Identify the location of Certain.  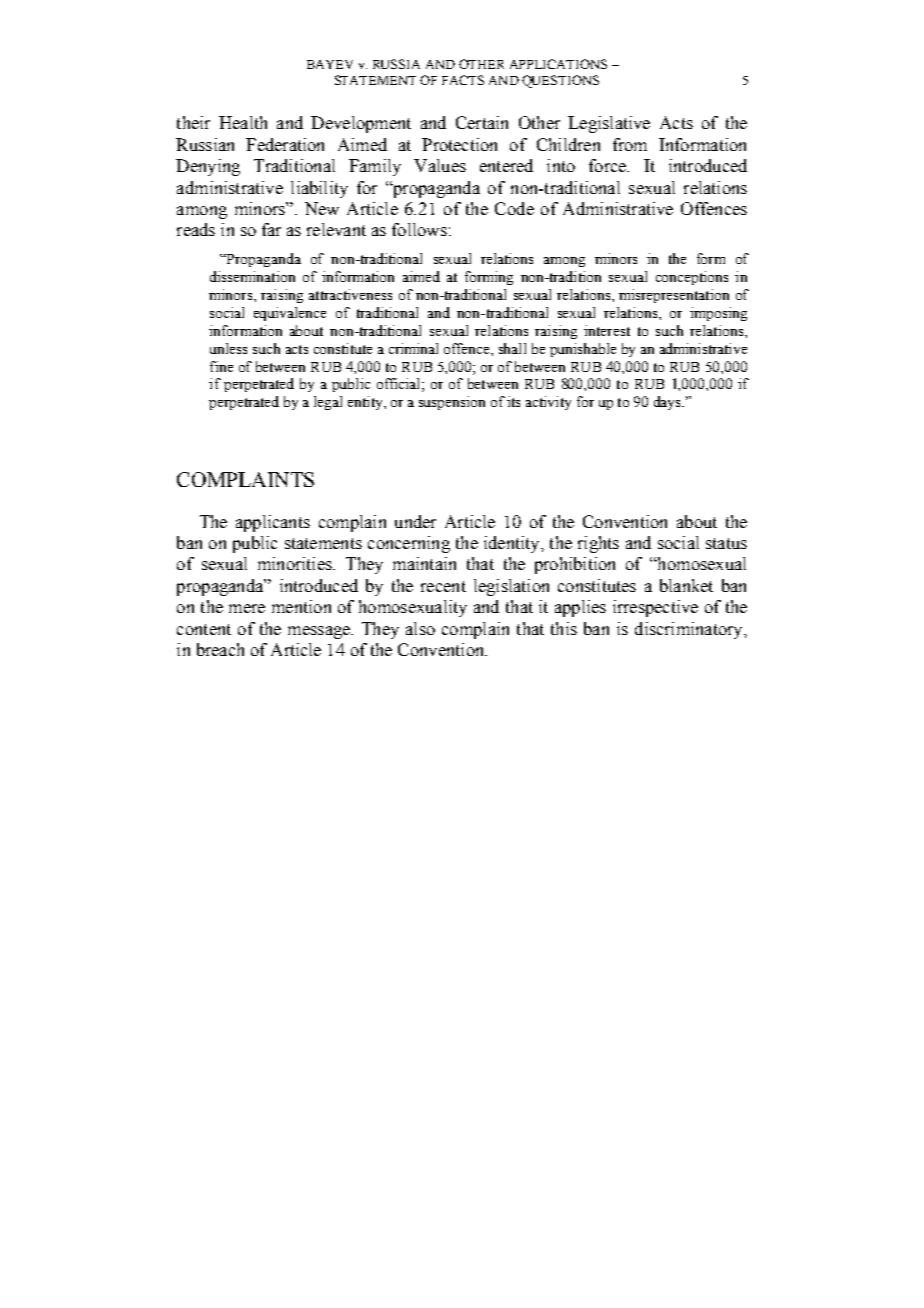
(482, 122).
